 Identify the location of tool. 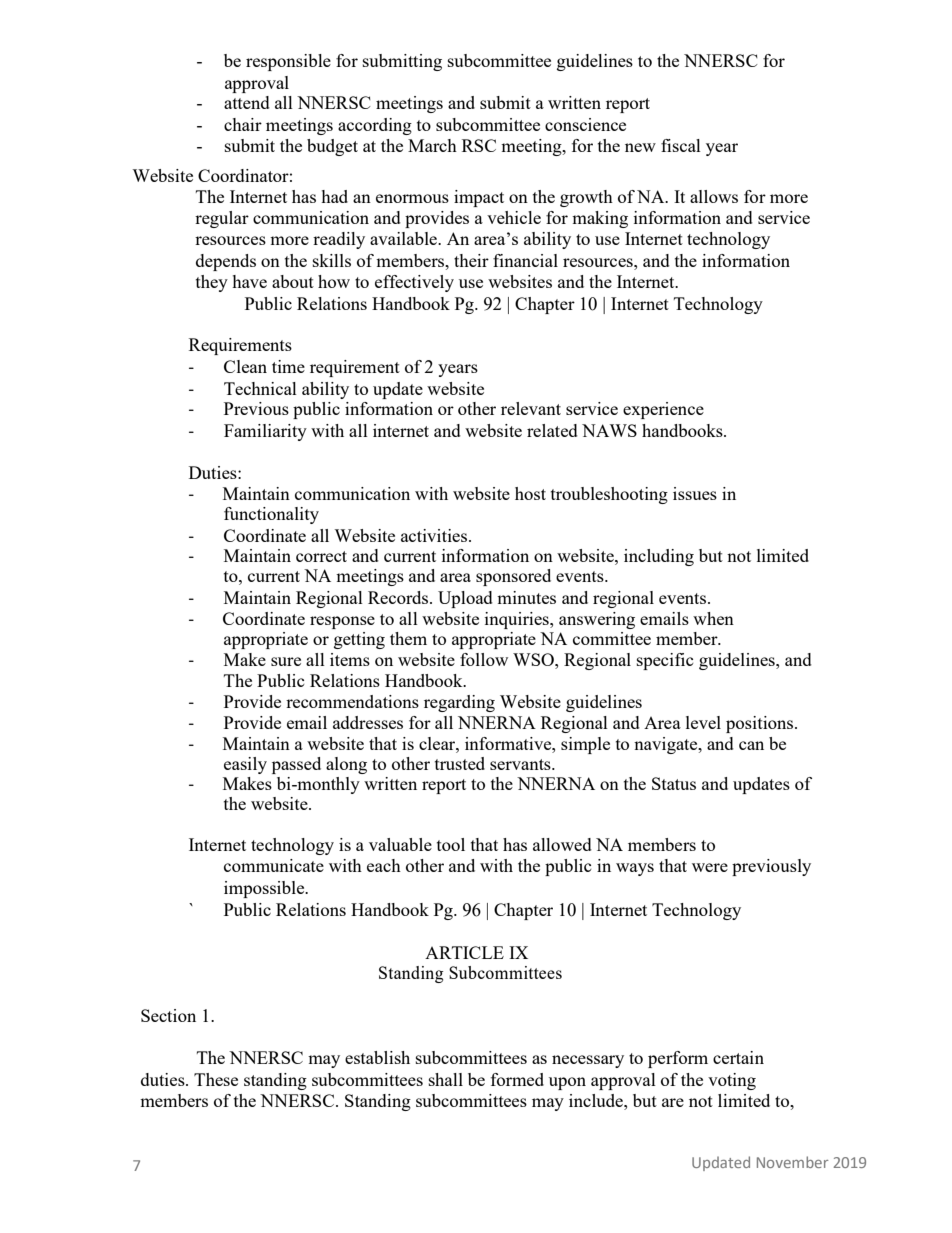
(451, 844).
